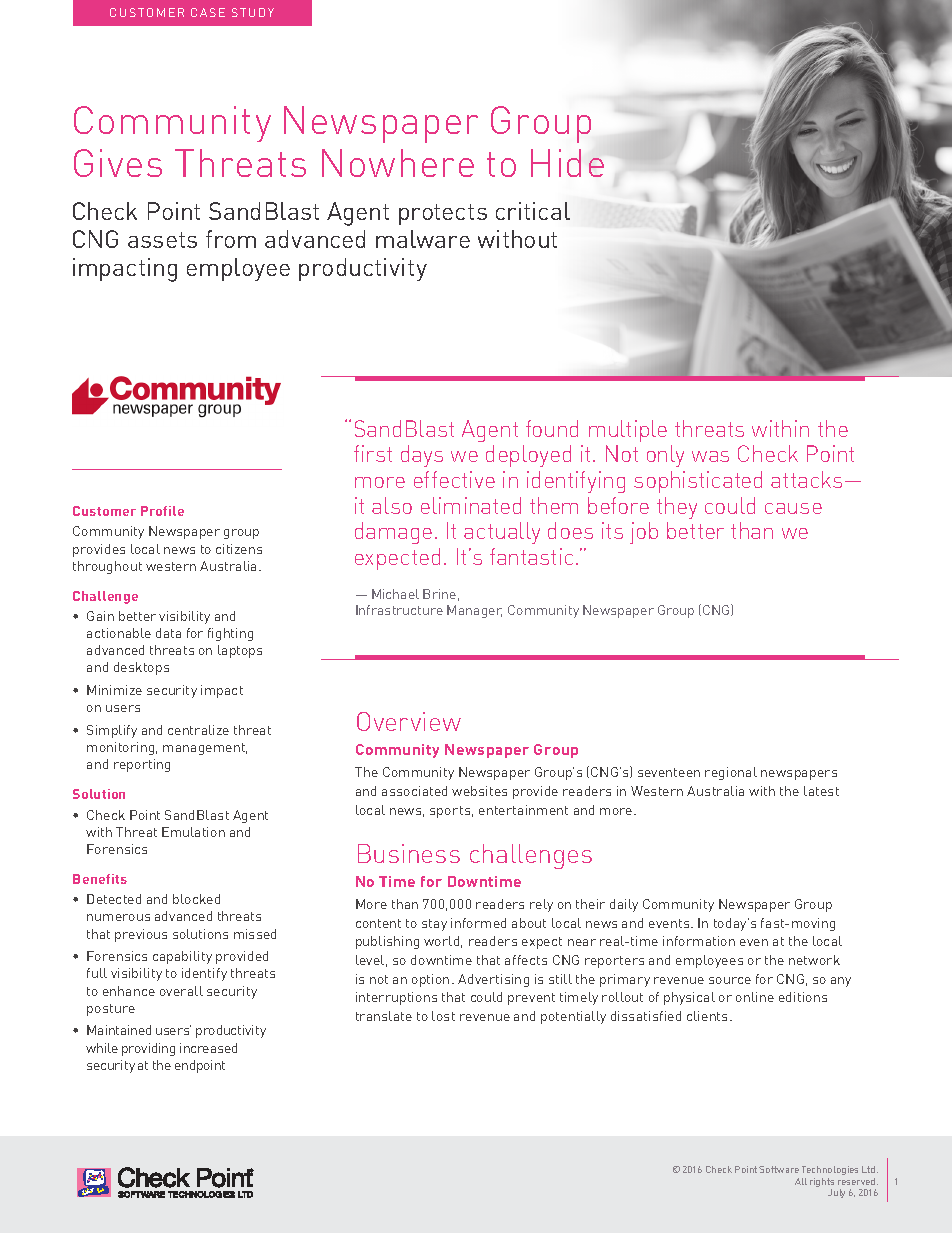  I want to click on CASE, so click(208, 12).
